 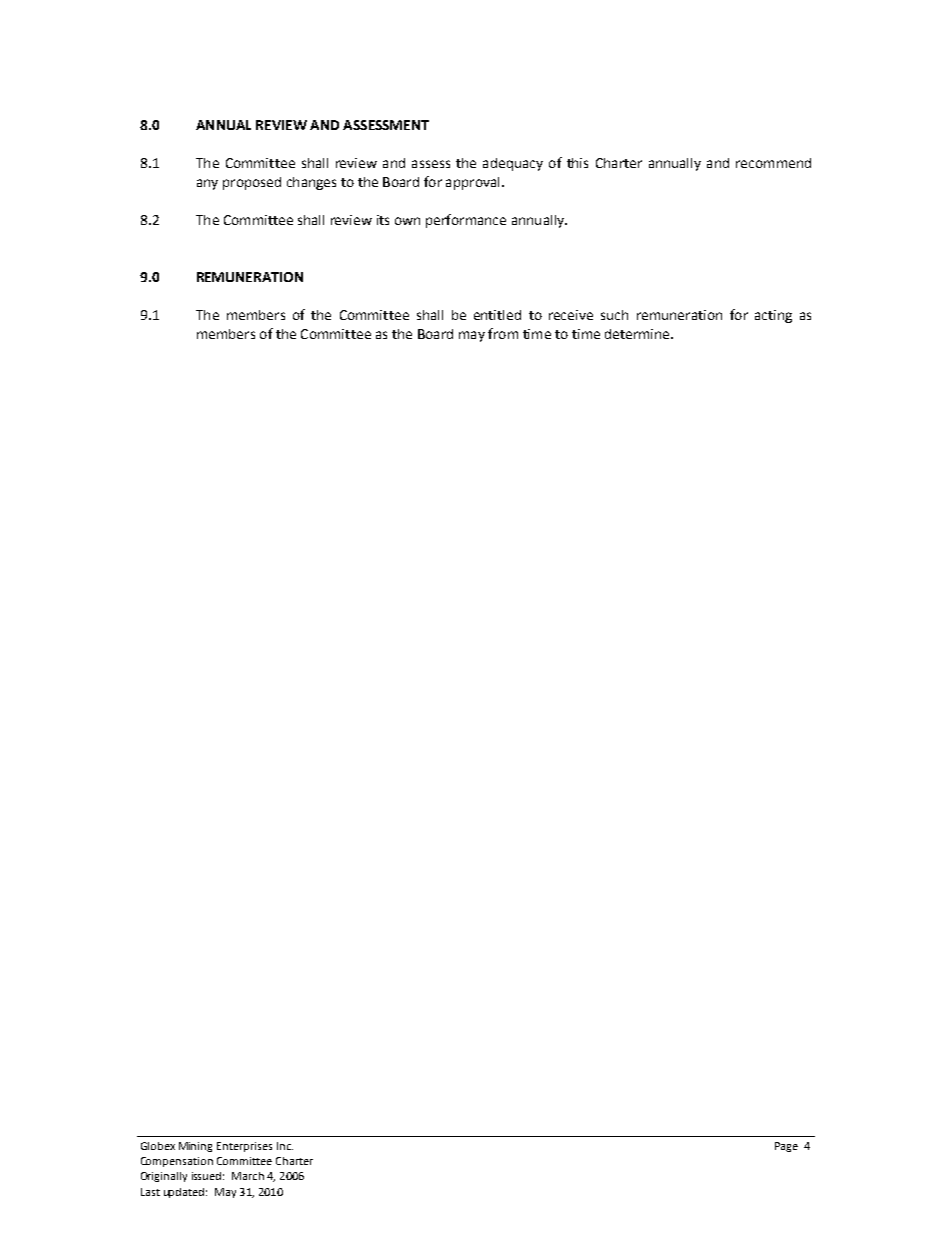 What do you see at coordinates (638, 334) in the screenshot?
I see `determine` at bounding box center [638, 334].
